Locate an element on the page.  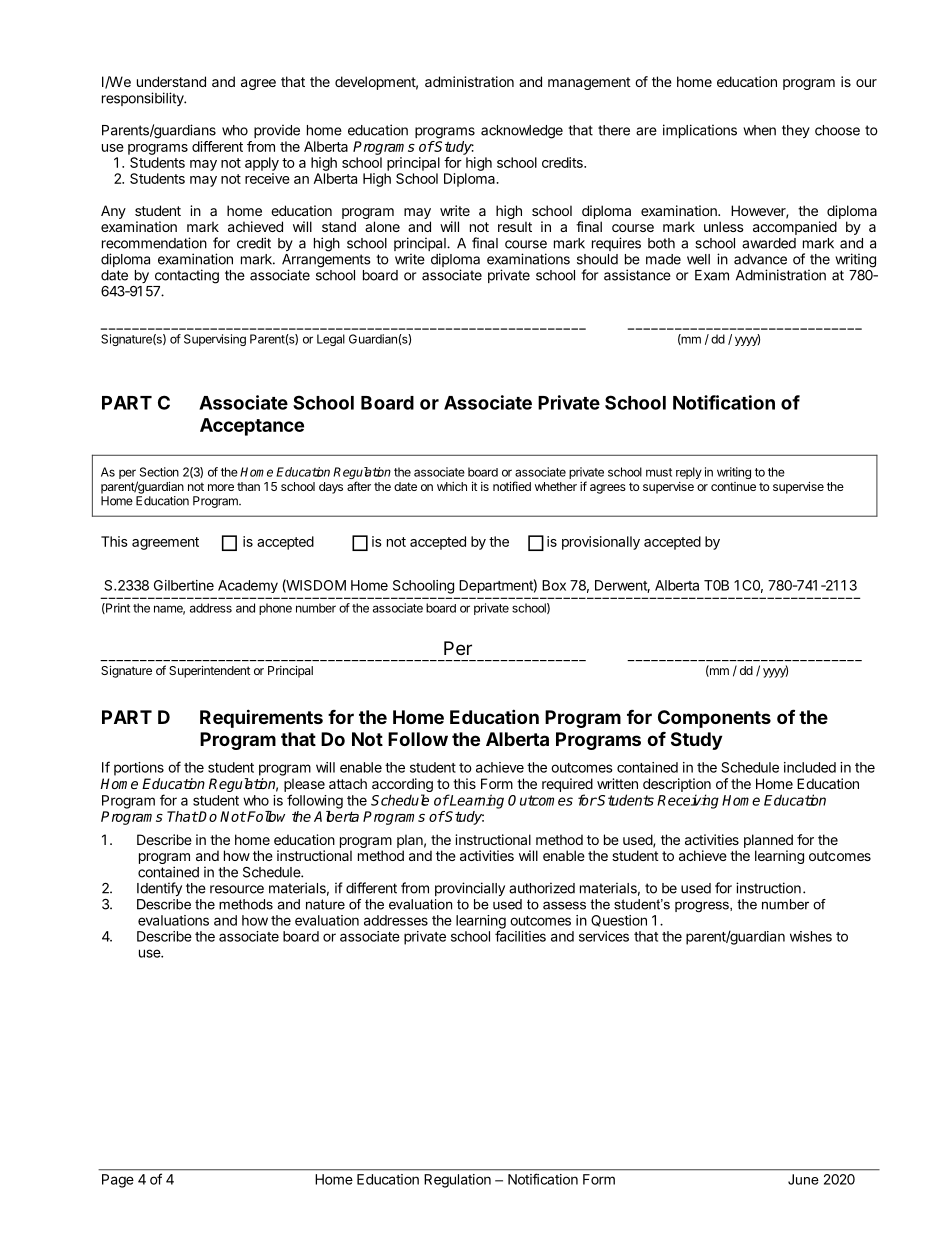
provisionally is located at coordinates (601, 543).
